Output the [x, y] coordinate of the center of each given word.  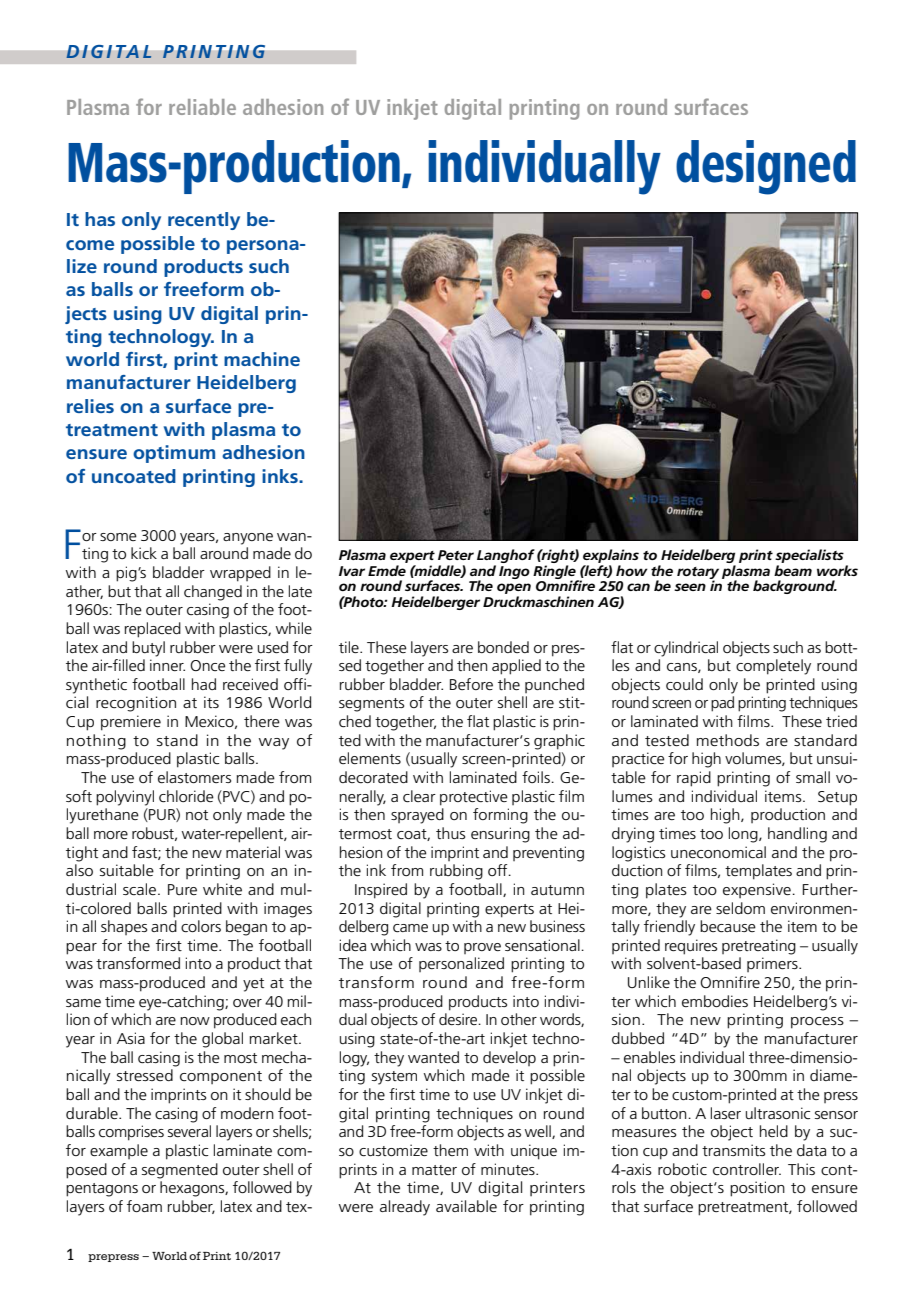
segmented [180, 1171]
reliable [202, 107]
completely [773, 667]
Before [471, 684]
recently [204, 221]
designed [766, 167]
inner [167, 665]
